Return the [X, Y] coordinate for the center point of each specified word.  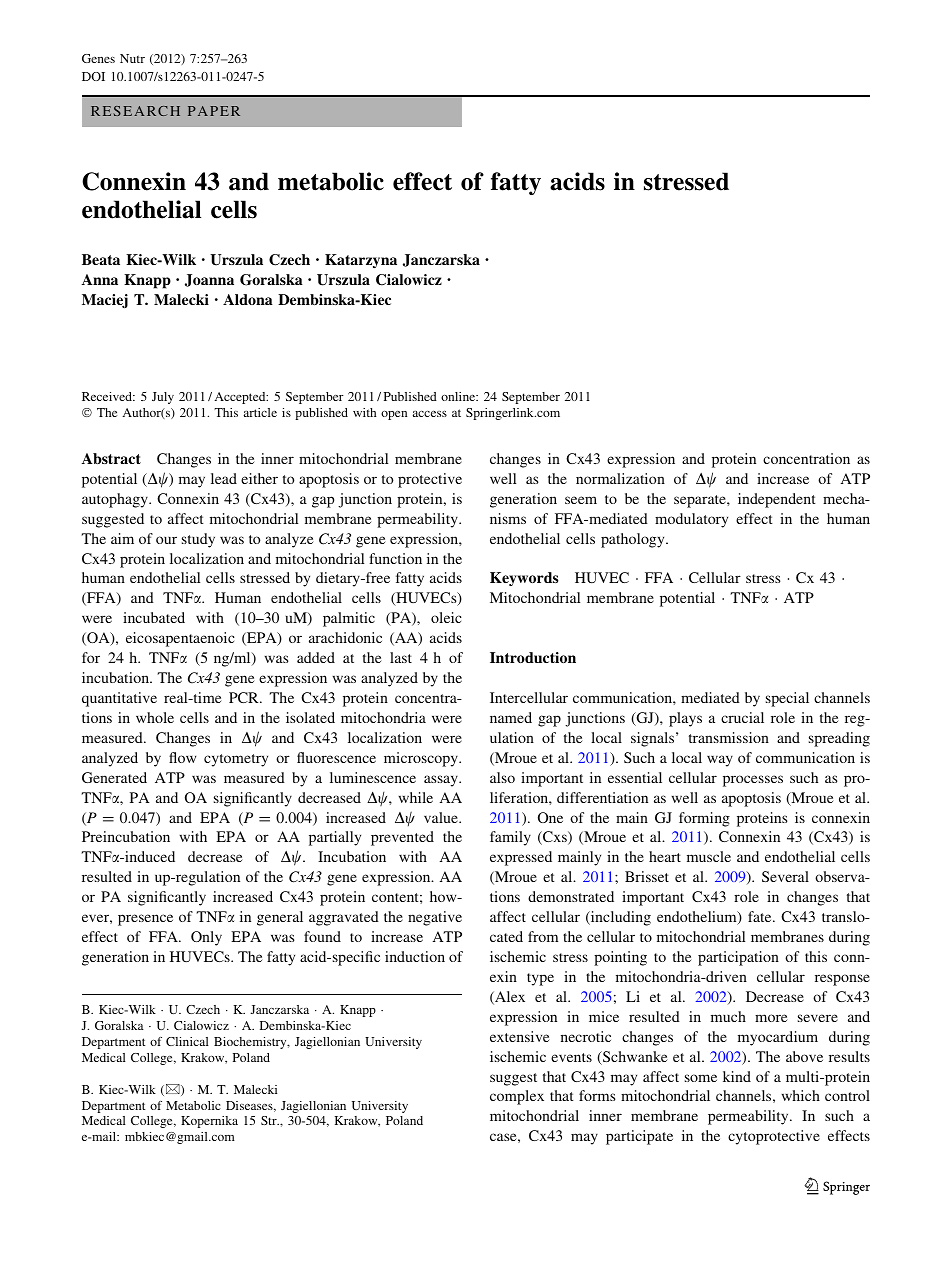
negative [435, 918]
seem [581, 500]
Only [206, 938]
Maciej [105, 301]
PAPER [214, 111]
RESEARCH [135, 111]
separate [701, 501]
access [430, 414]
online [459, 396]
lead [224, 478]
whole [155, 717]
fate [761, 916]
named [511, 717]
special [787, 699]
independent [777, 500]
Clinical [187, 1041]
